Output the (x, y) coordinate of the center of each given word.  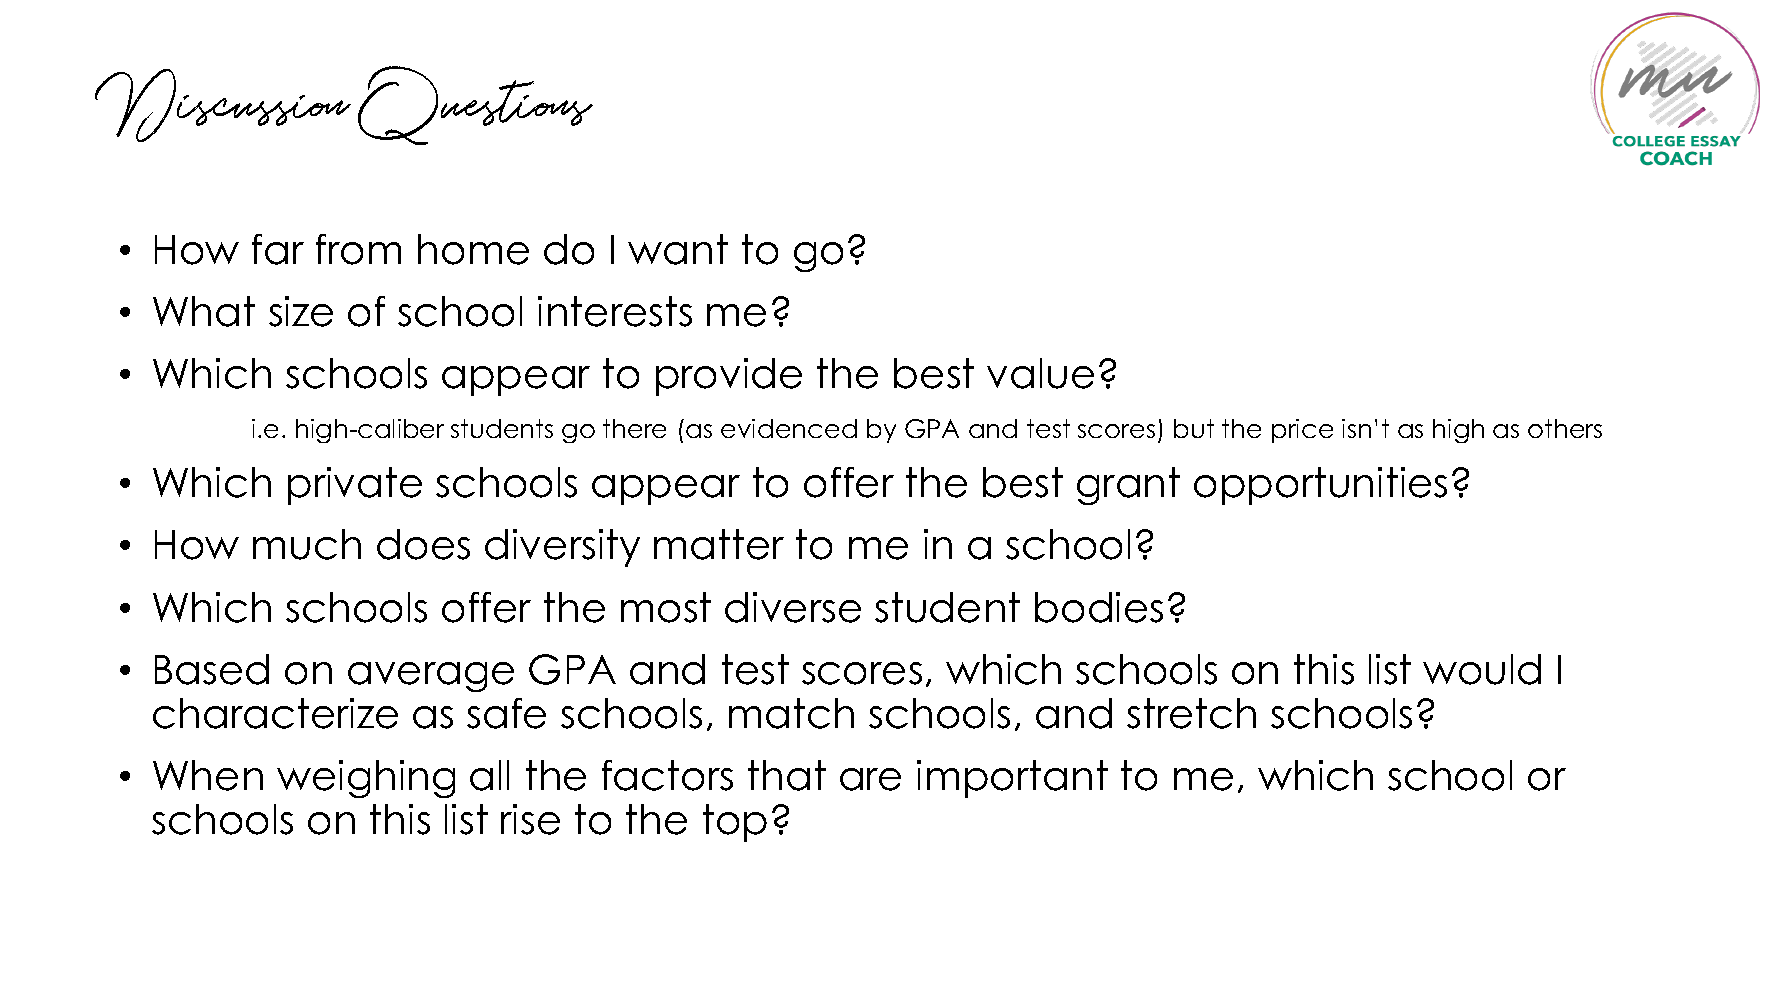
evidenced (789, 428)
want (678, 249)
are (870, 779)
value (1040, 373)
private (355, 486)
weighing (366, 779)
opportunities (1320, 486)
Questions (475, 105)
